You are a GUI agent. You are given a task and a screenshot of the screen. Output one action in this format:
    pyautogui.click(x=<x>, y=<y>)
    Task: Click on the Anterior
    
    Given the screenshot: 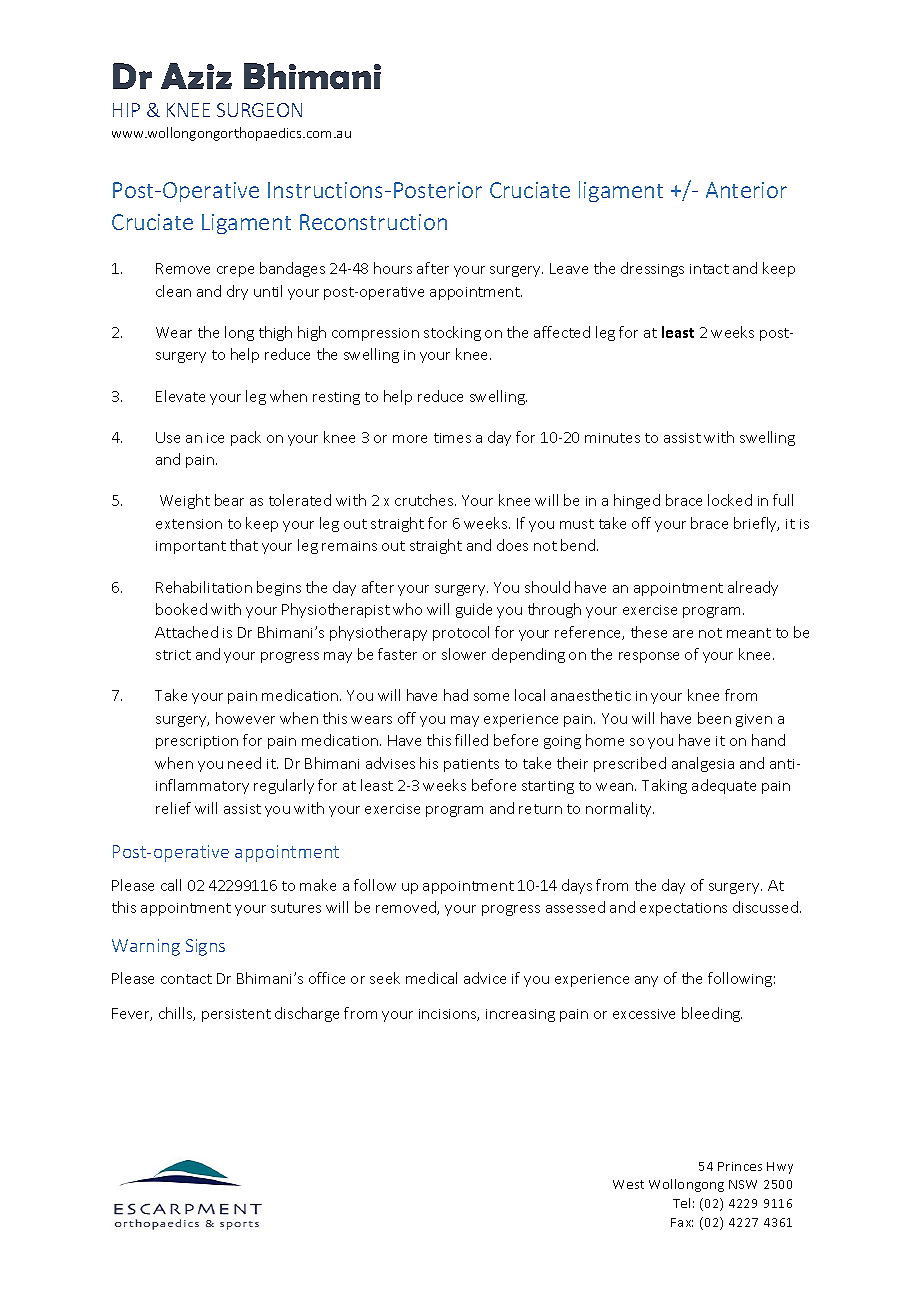 What is the action you would take?
    pyautogui.click(x=746, y=190)
